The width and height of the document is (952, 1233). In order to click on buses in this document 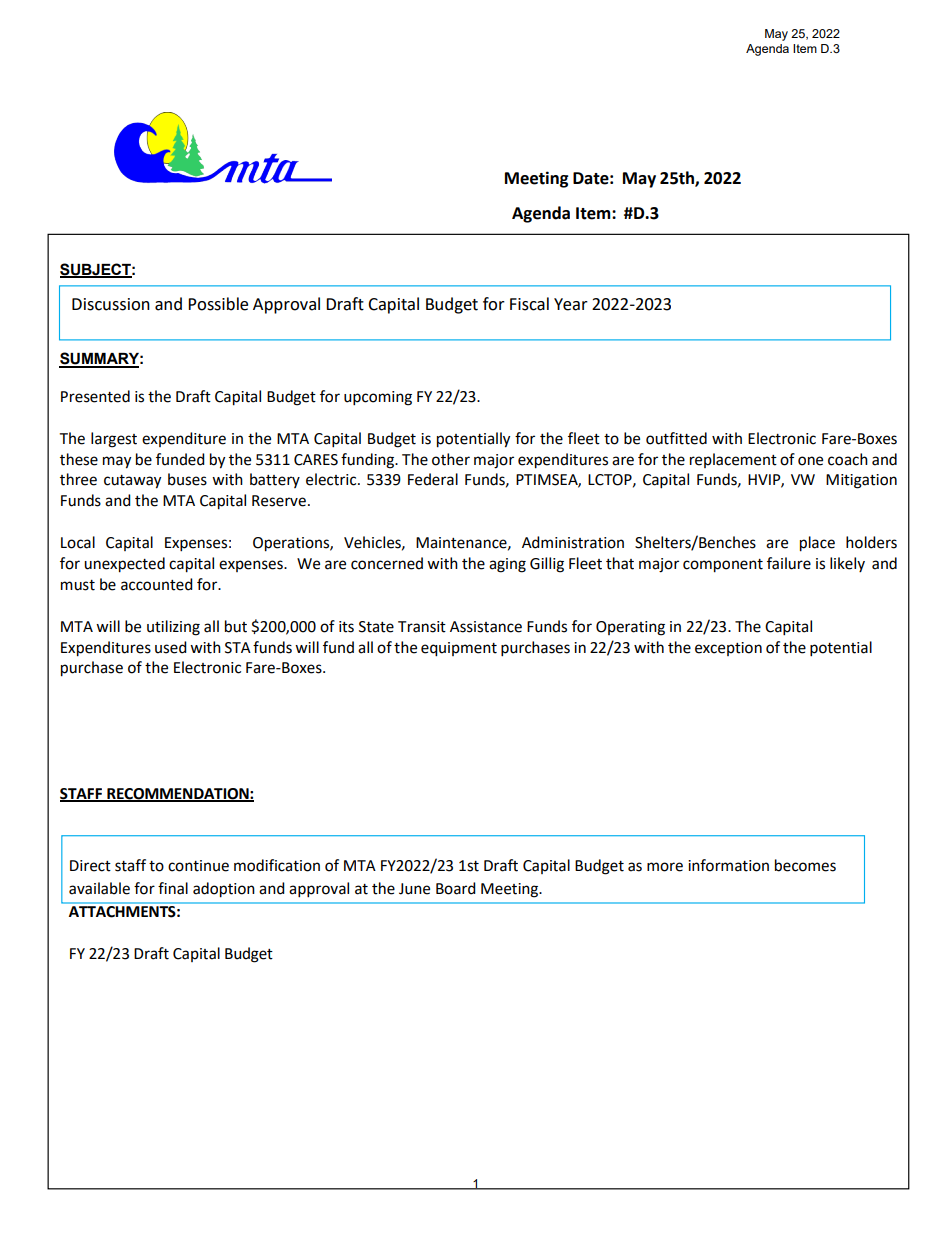, I will do `click(187, 479)`.
